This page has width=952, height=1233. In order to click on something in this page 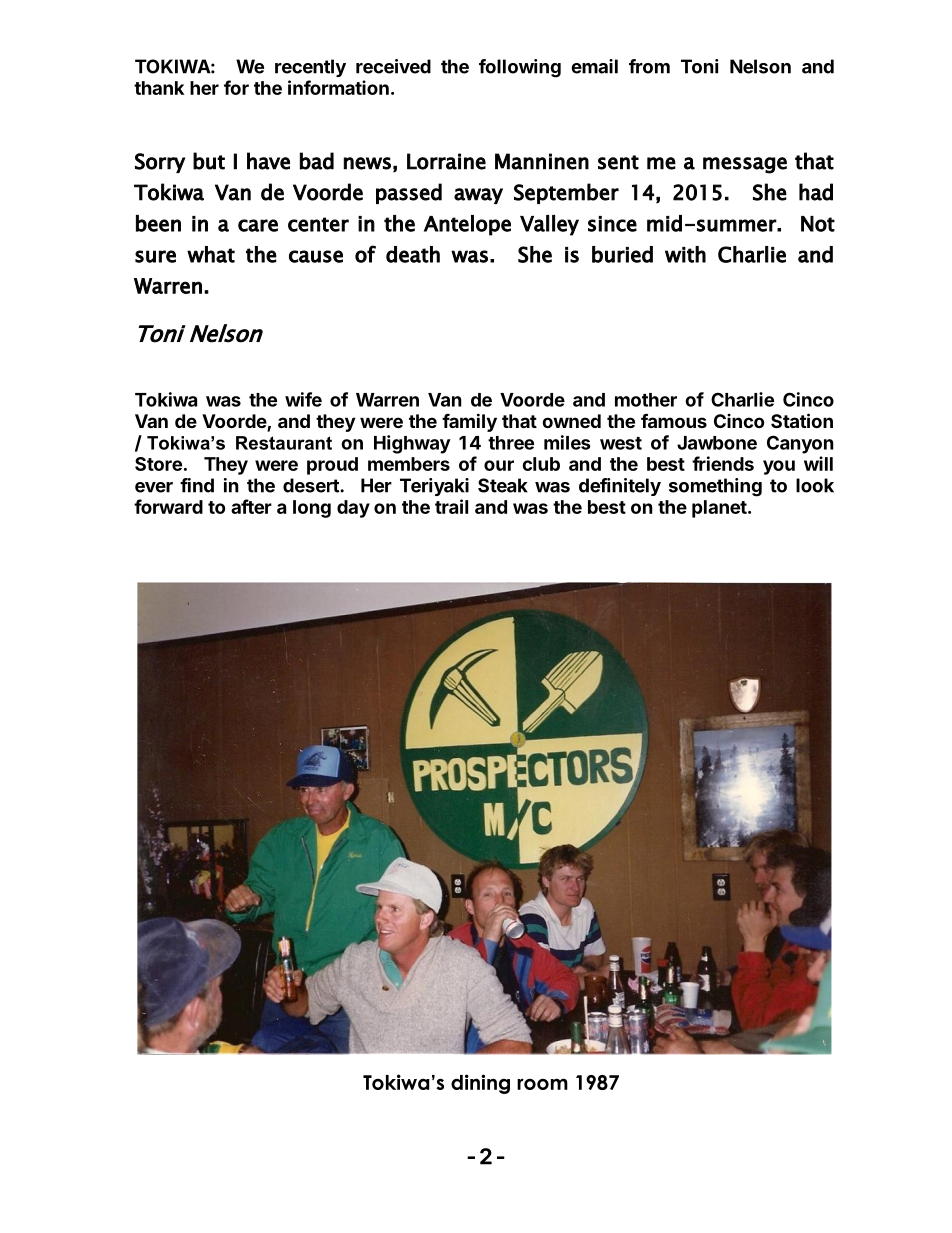, I will do `click(715, 487)`.
